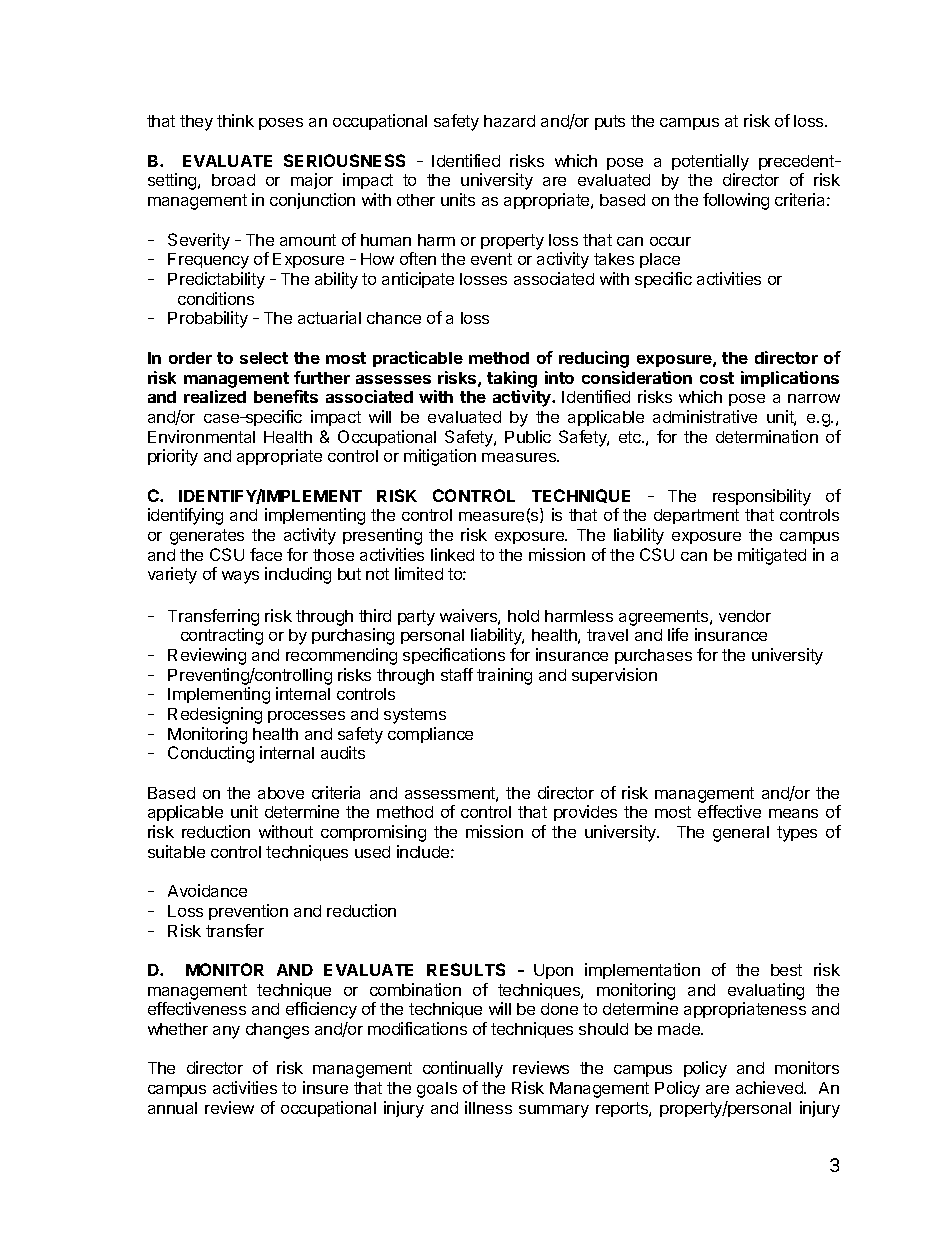 This page has width=952, height=1233. I want to click on means, so click(793, 813).
